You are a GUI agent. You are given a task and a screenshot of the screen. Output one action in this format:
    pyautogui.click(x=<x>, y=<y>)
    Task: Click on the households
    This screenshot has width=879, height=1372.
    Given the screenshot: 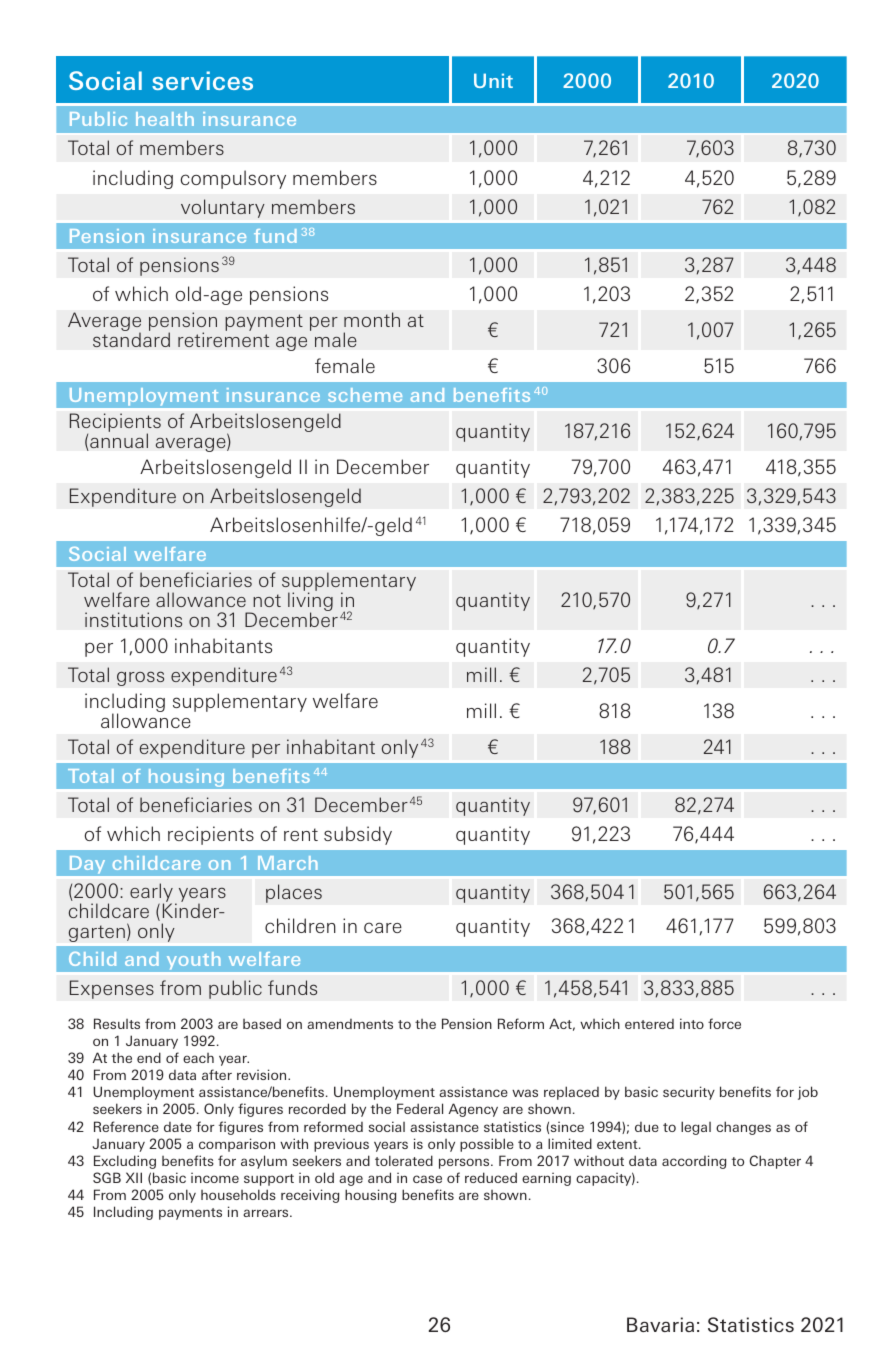 What is the action you would take?
    pyautogui.click(x=238, y=1194)
